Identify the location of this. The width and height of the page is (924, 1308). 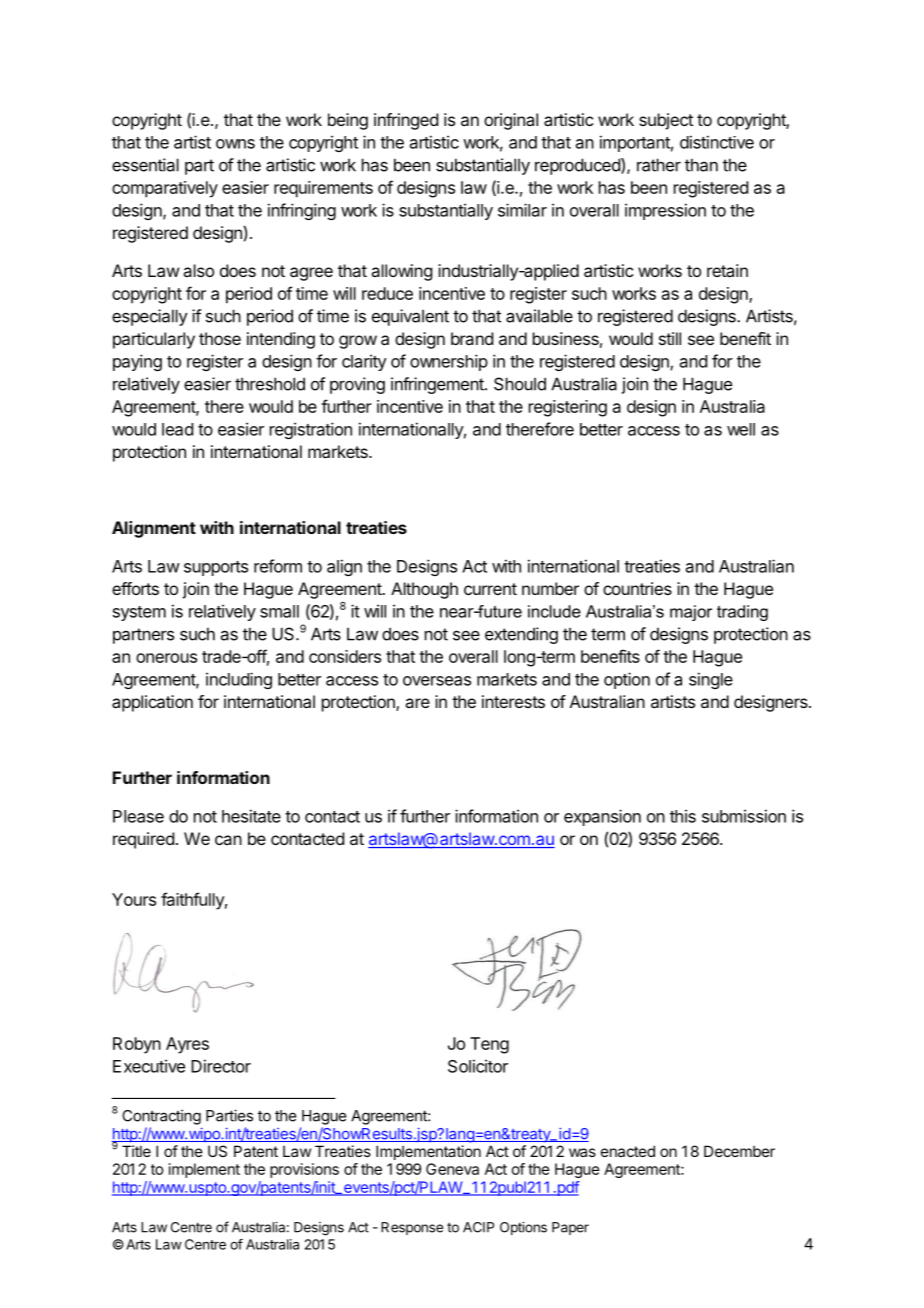
(683, 816).
